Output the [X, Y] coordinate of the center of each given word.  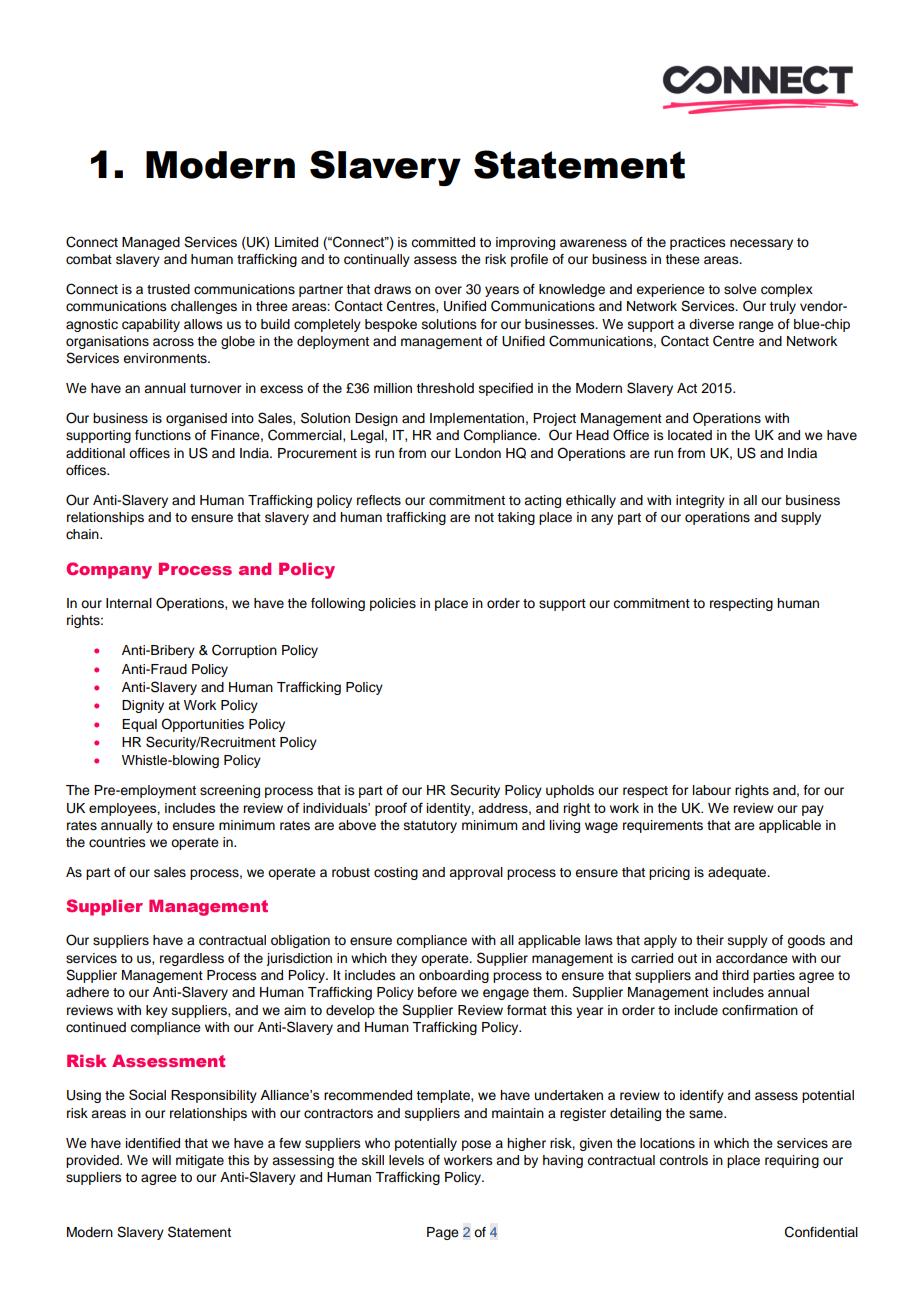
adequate [738, 873]
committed [443, 242]
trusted [168, 289]
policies [393, 604]
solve [740, 289]
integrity [700, 501]
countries [117, 842]
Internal [129, 603]
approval [476, 873]
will [161, 1160]
